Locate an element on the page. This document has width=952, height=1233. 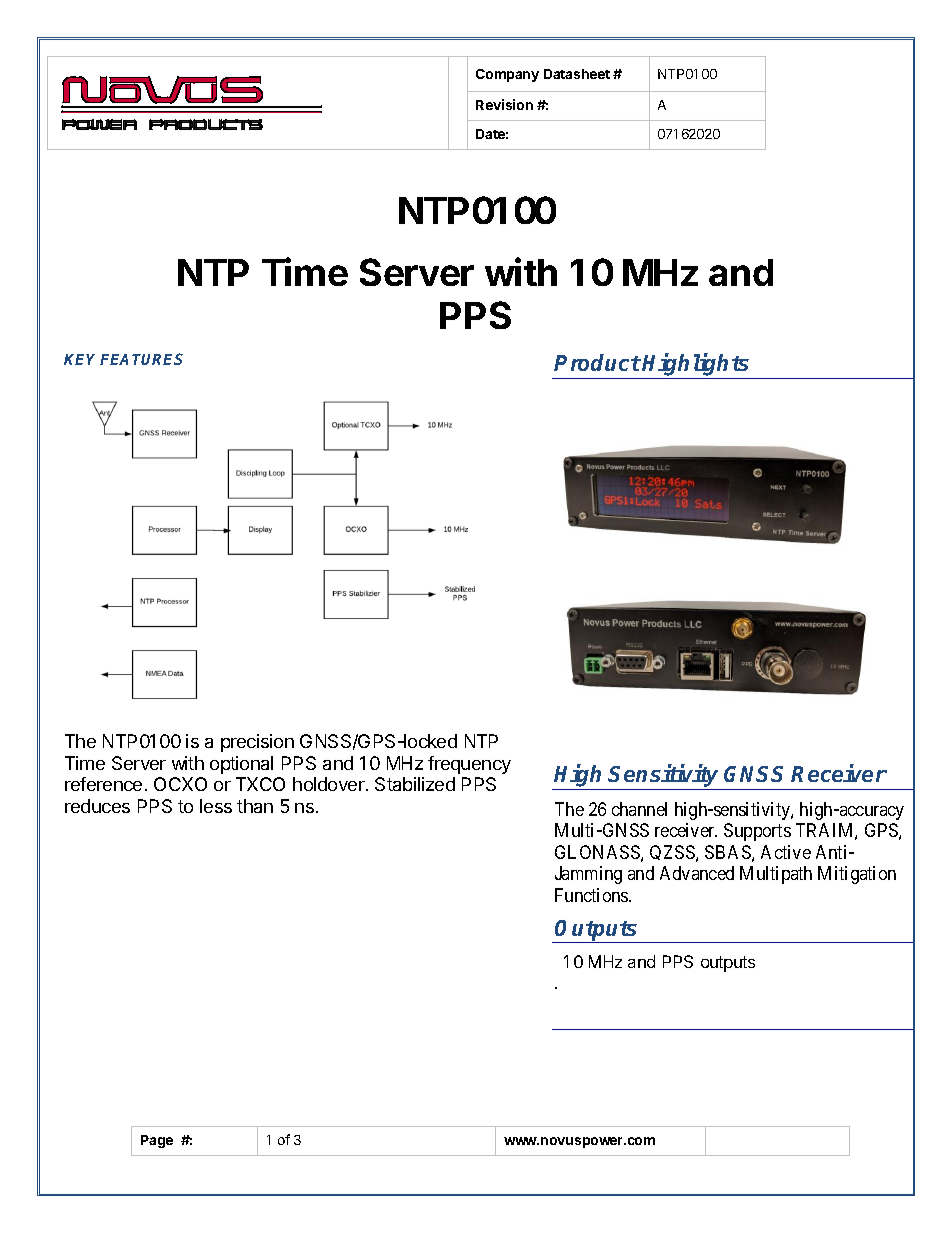
Page is located at coordinates (157, 1141).
